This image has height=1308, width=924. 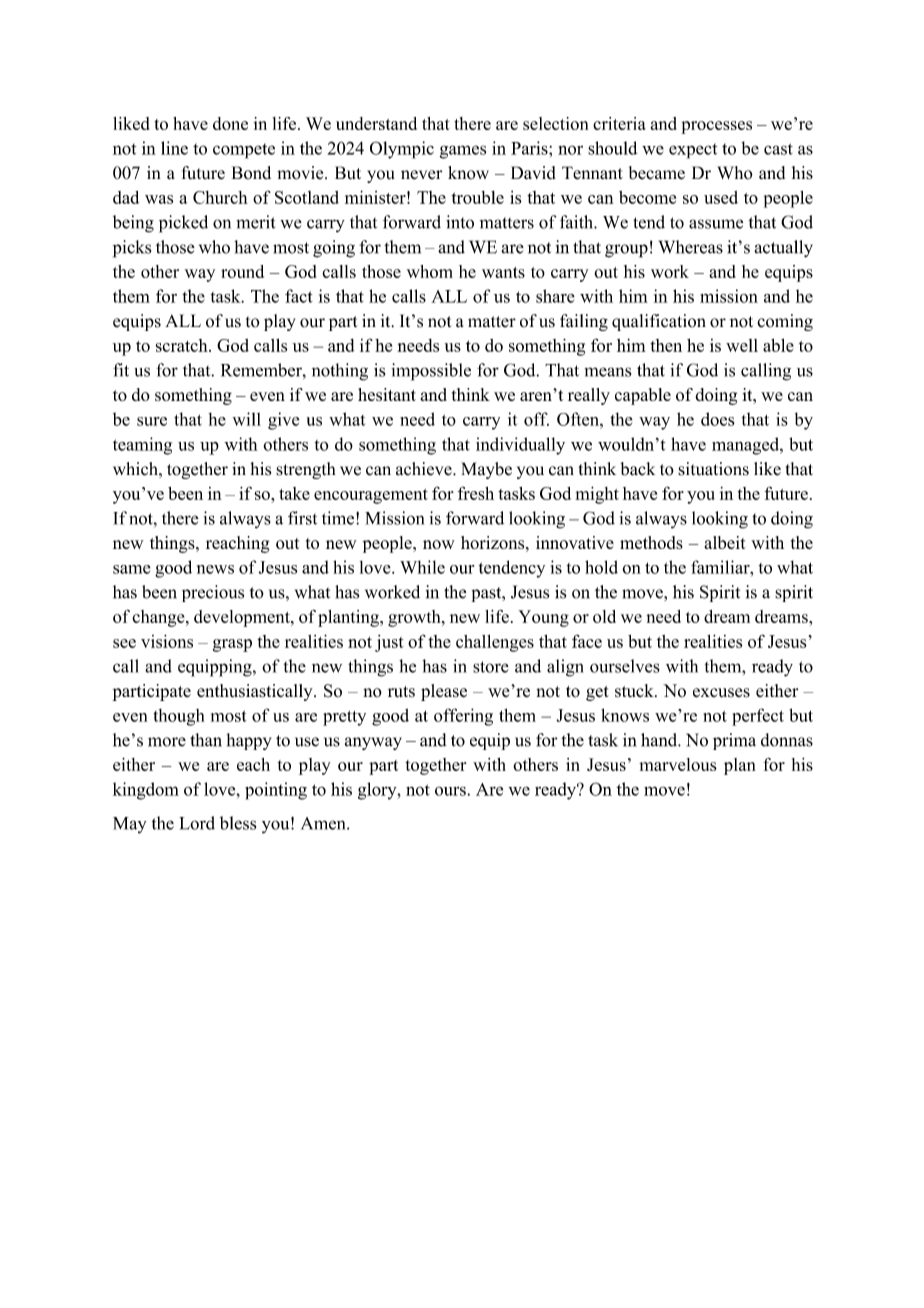 I want to click on teaming, so click(x=142, y=446).
